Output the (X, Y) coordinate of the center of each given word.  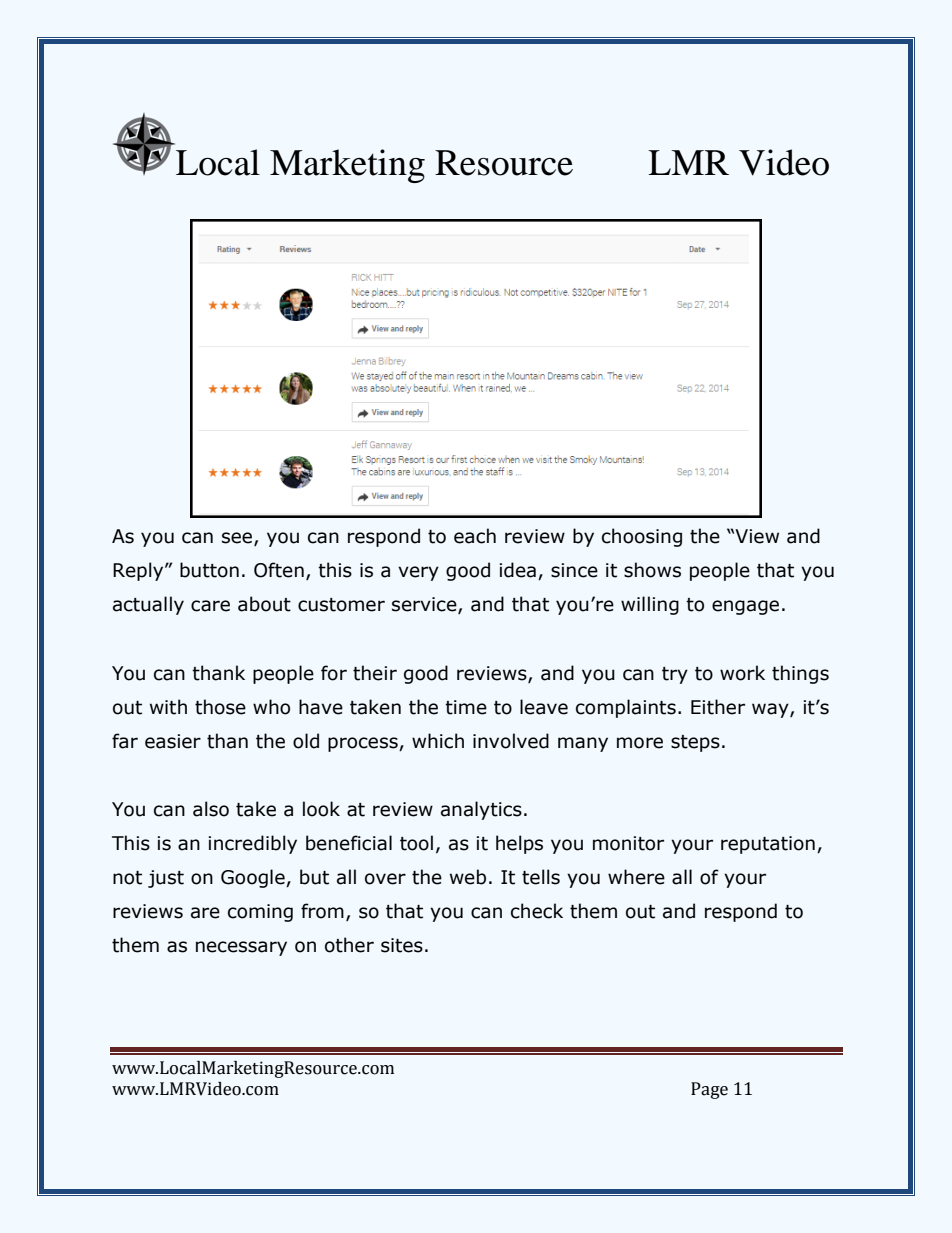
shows (652, 570)
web (468, 877)
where (636, 877)
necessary (241, 948)
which (438, 741)
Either (718, 707)
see (238, 539)
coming (260, 913)
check (537, 911)
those (220, 707)
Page (709, 1090)
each (475, 536)
